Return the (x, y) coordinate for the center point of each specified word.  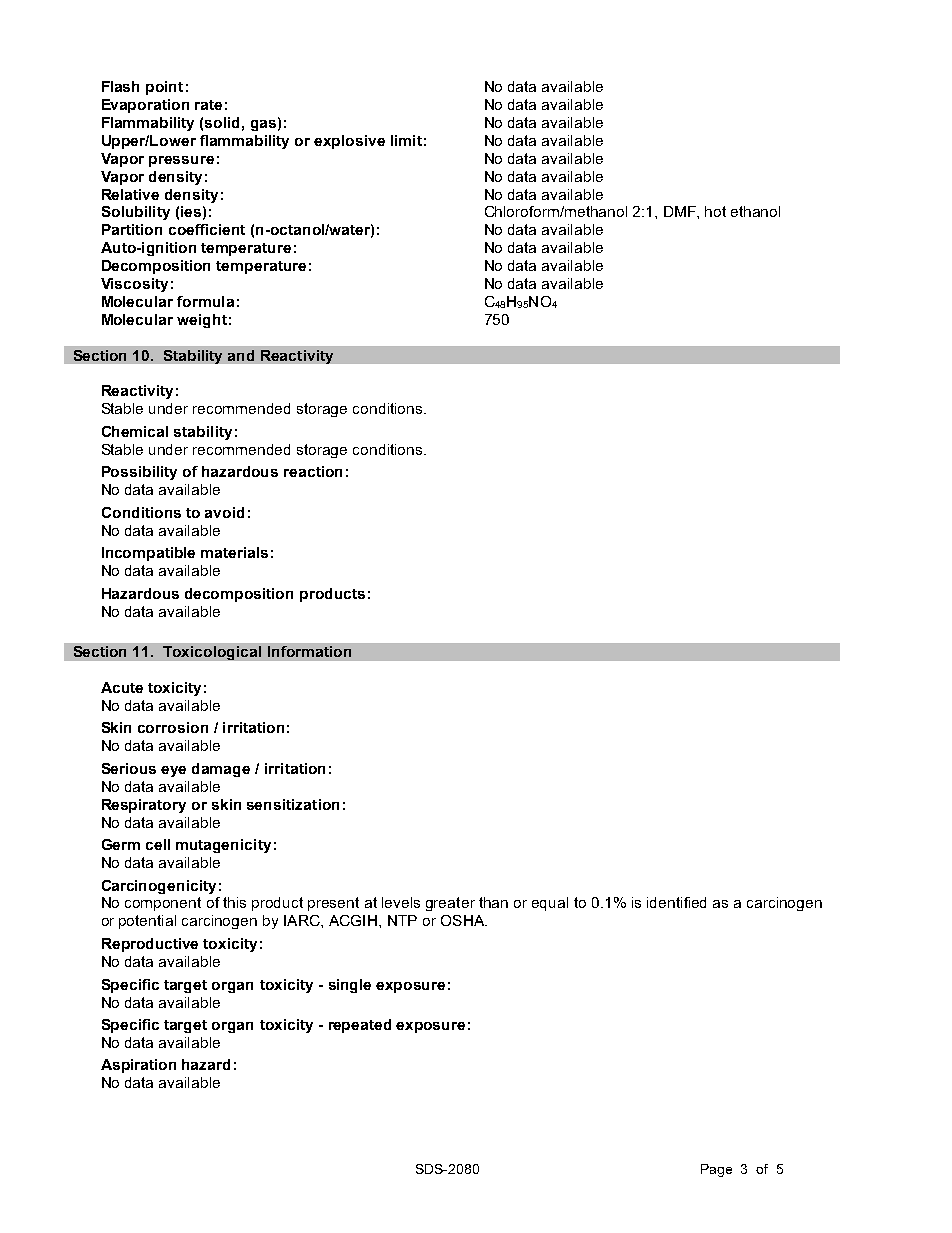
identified (676, 902)
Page (716, 1170)
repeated (360, 1026)
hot (715, 211)
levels (401, 902)
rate (208, 105)
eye (173, 771)
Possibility (139, 473)
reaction (313, 471)
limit (406, 140)
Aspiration (138, 1066)
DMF (681, 211)
